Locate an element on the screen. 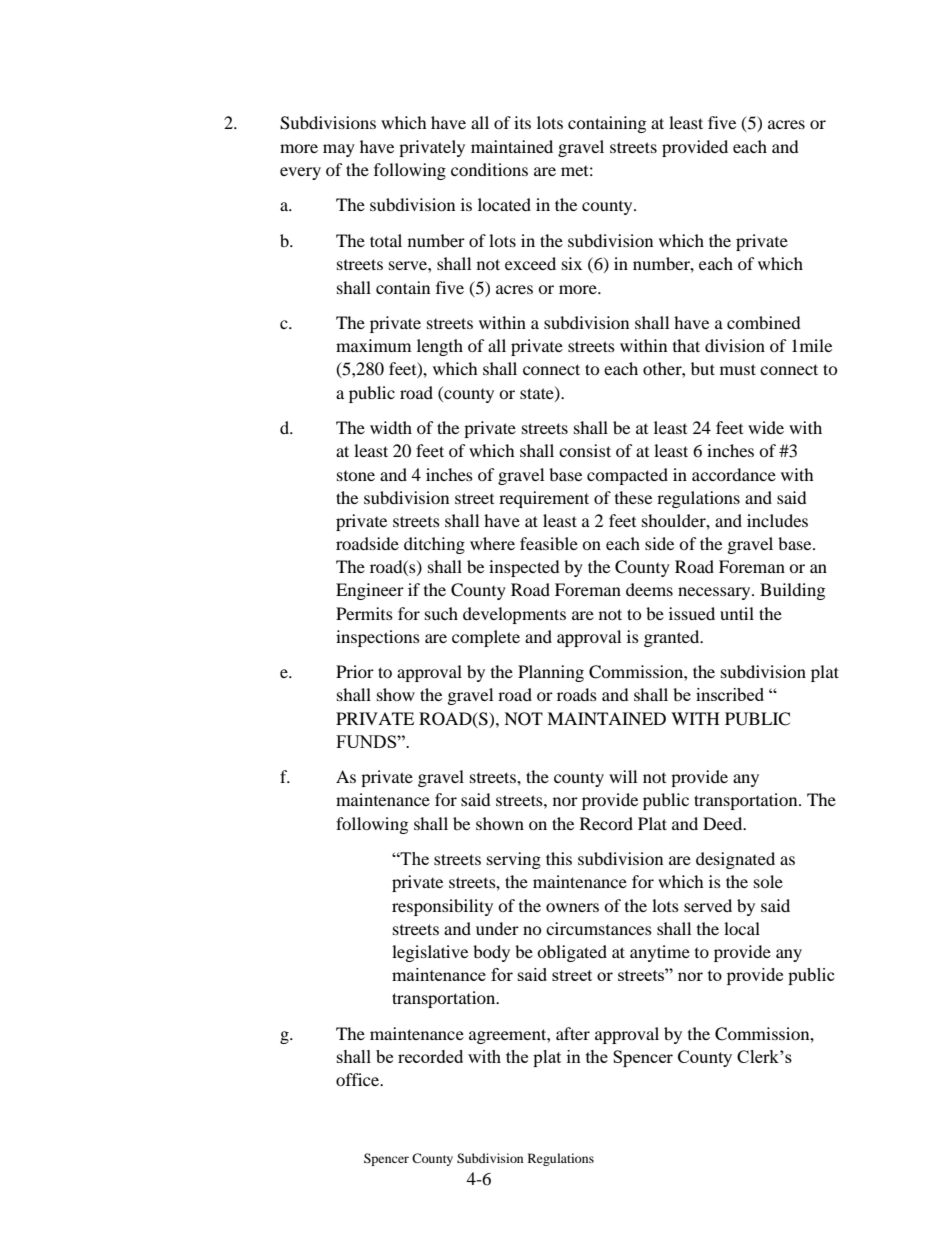  state is located at coordinates (538, 394).
